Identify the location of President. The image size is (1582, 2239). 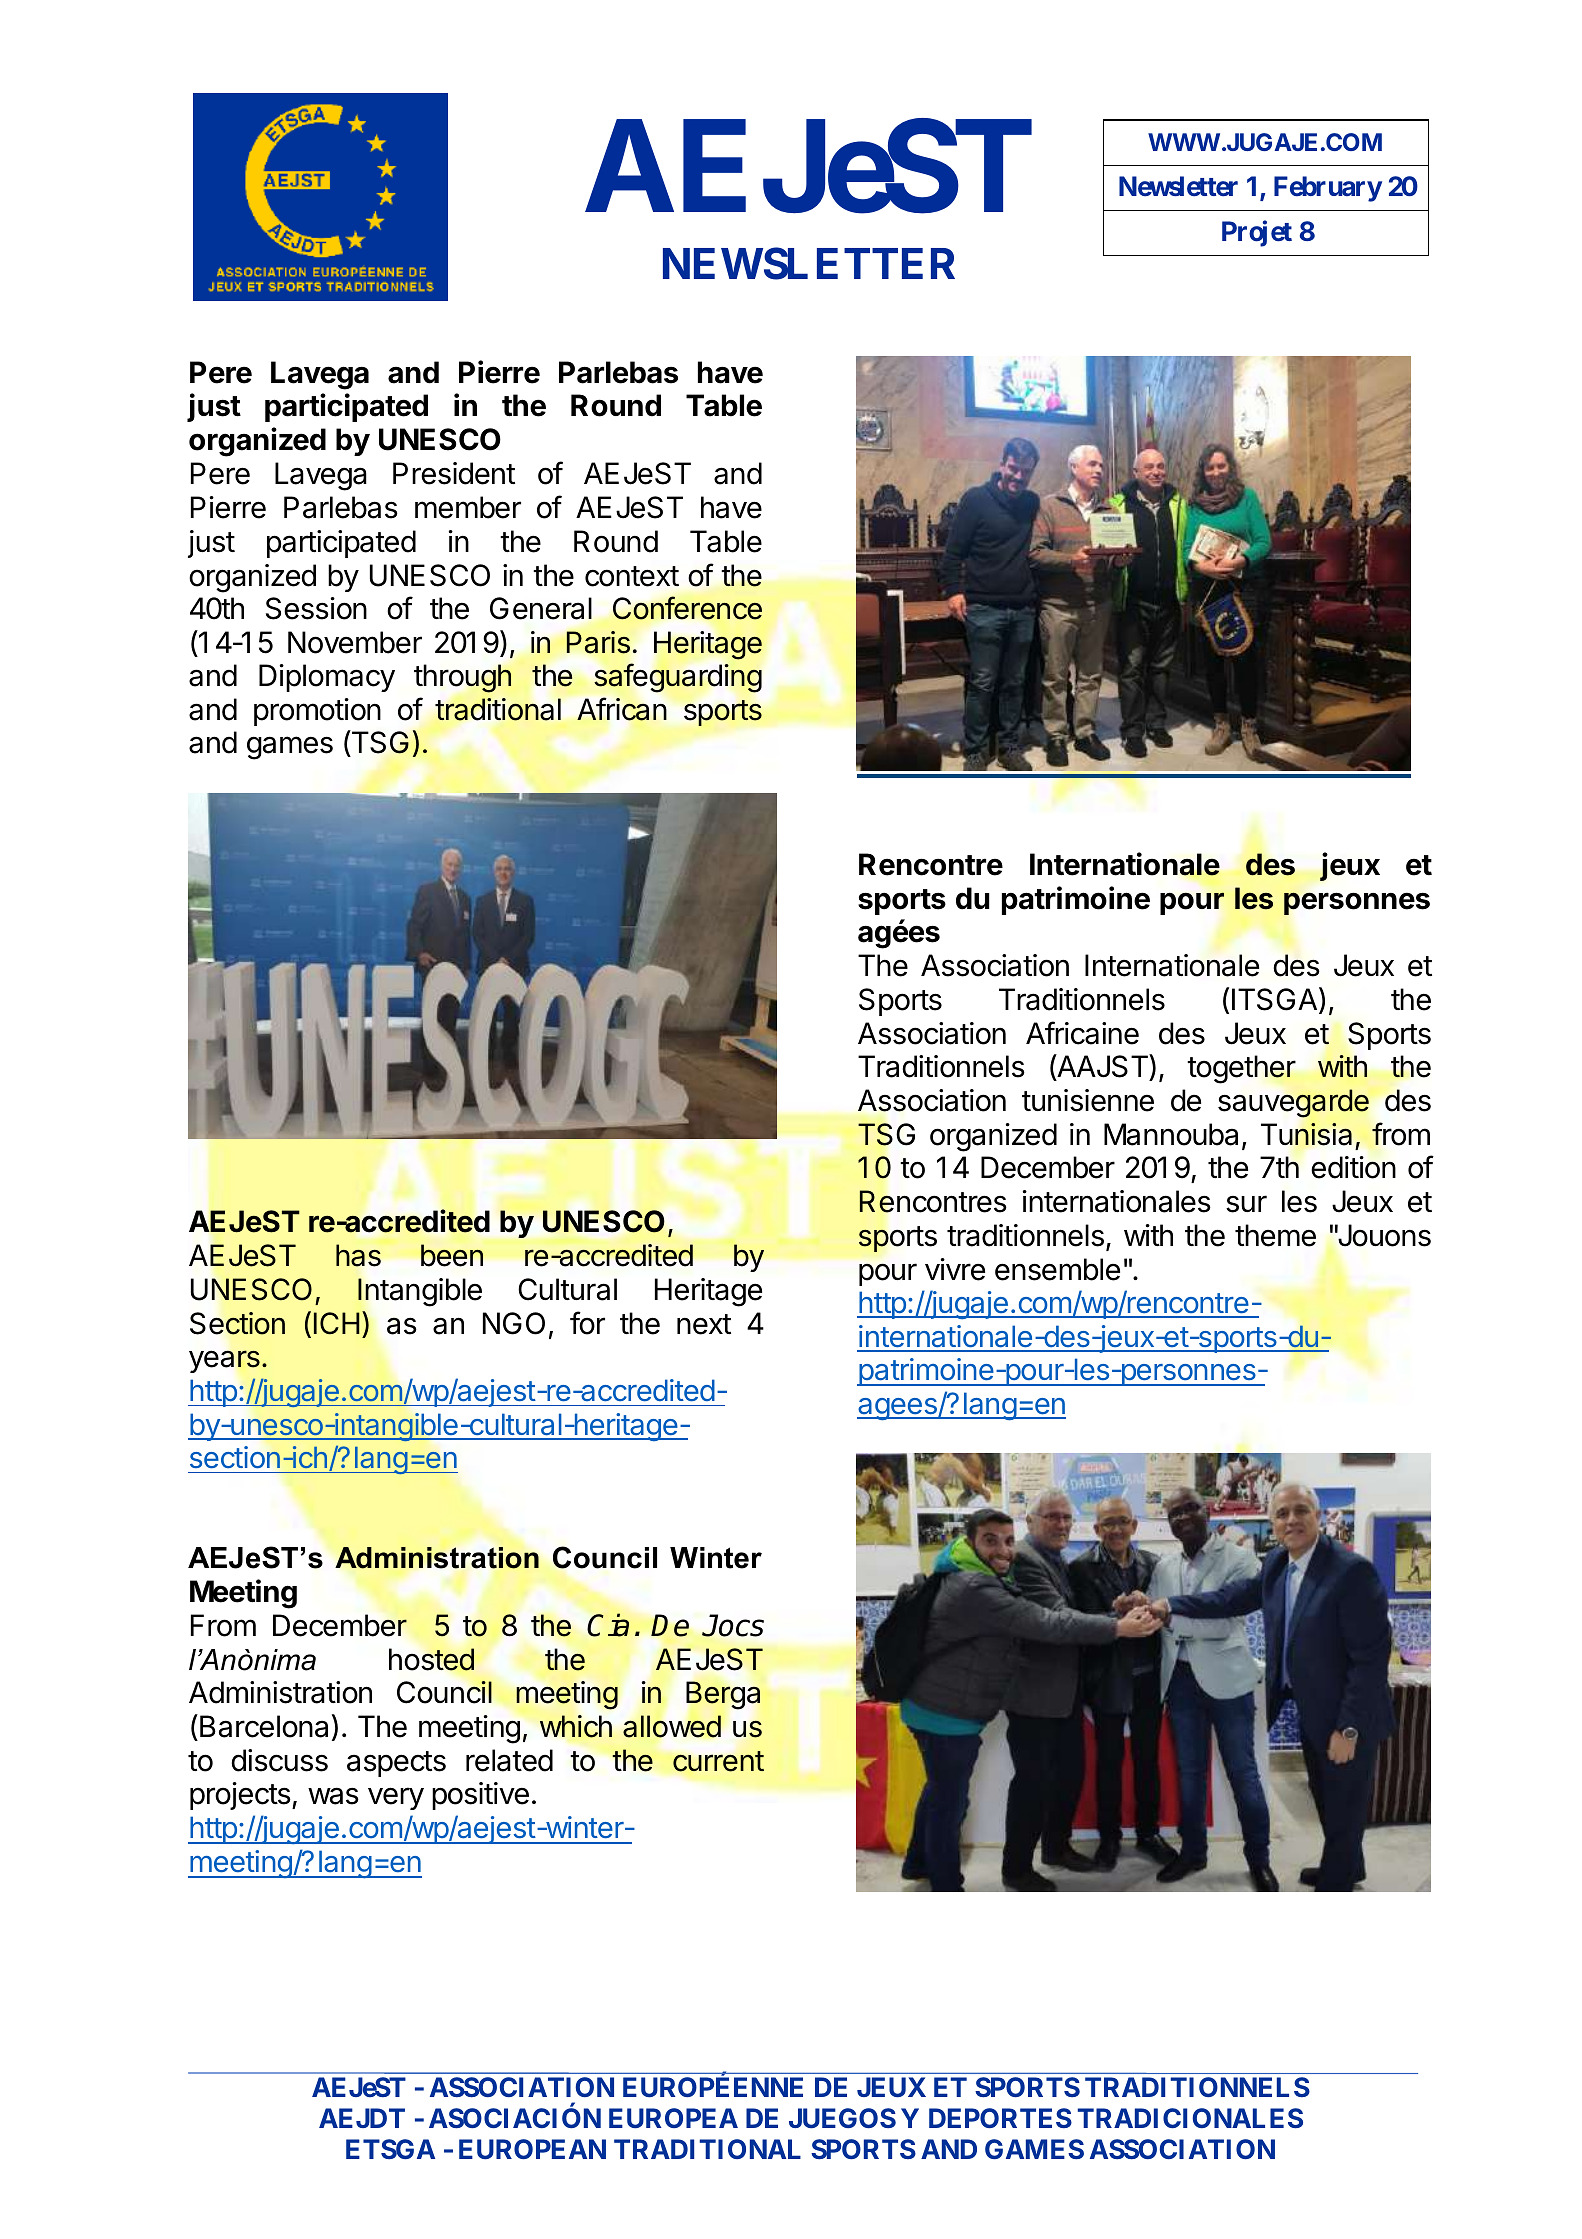
(454, 473).
